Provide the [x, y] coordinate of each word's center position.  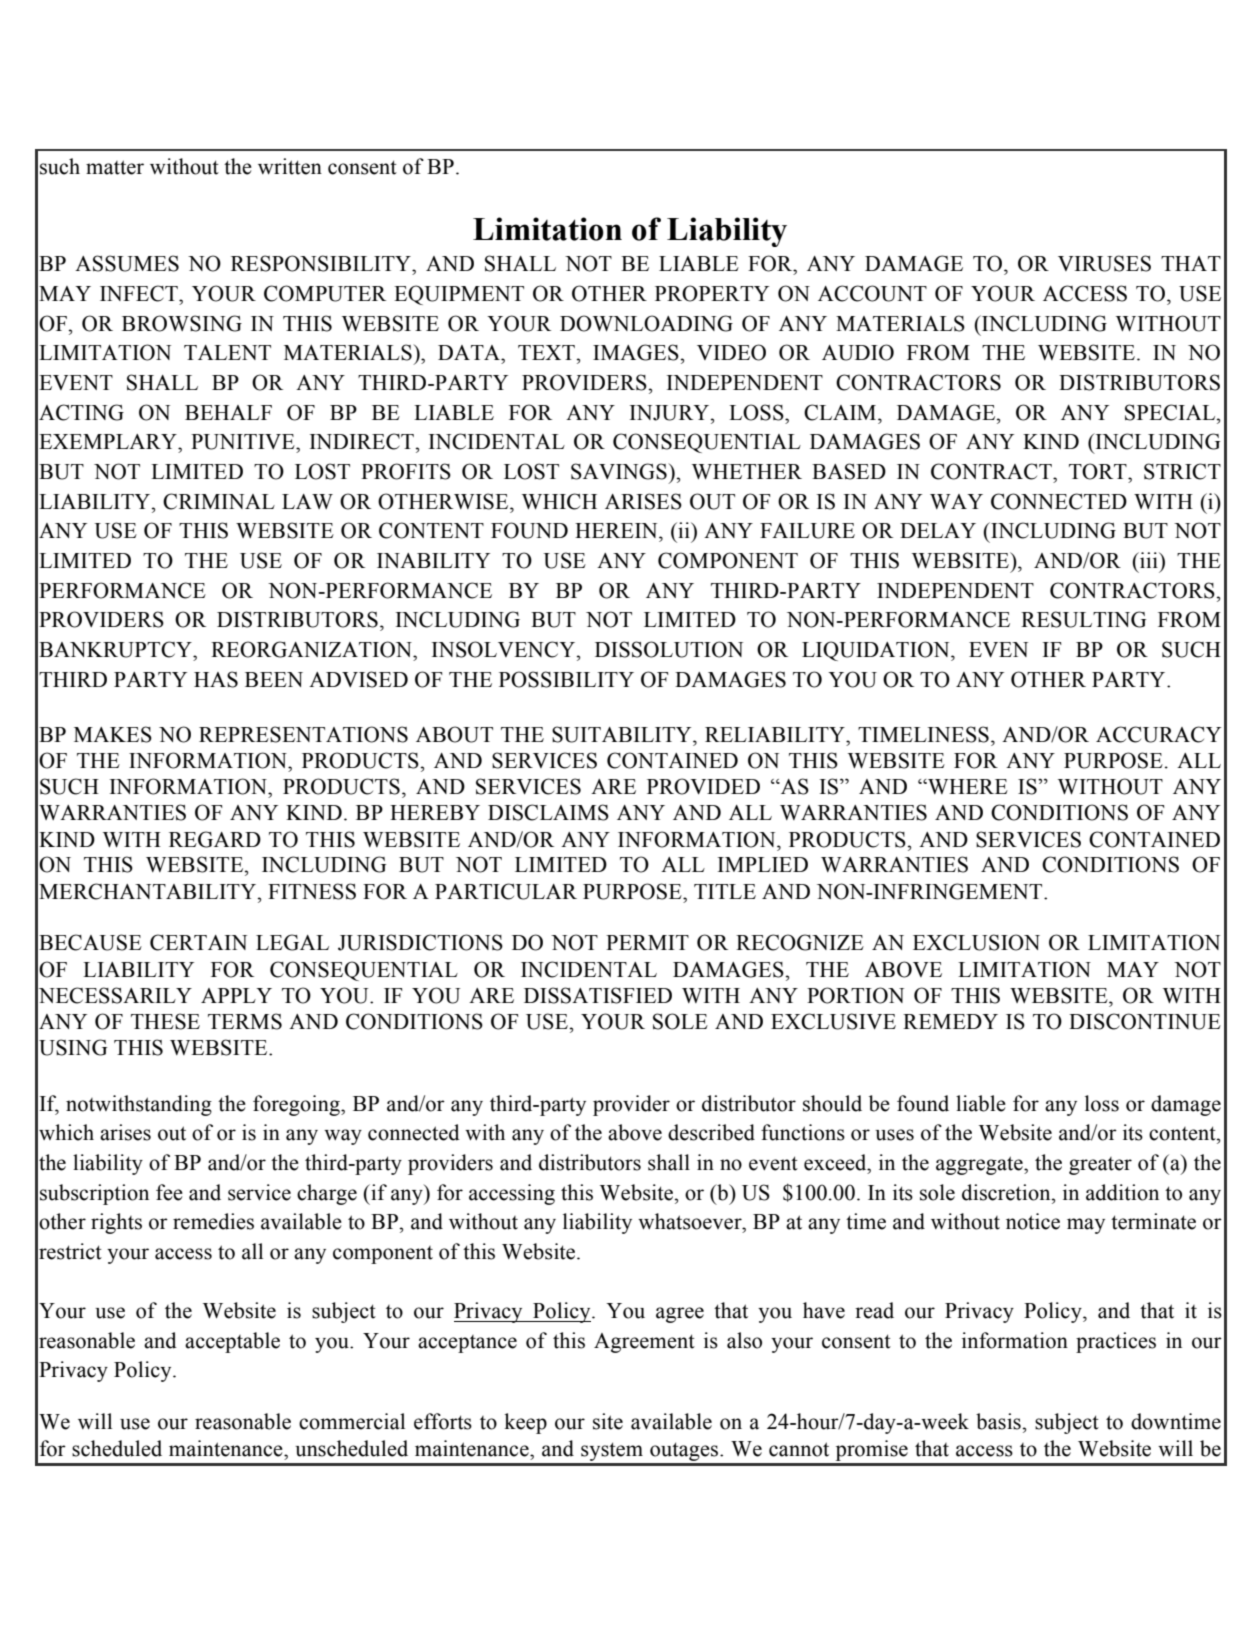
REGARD [215, 839]
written [290, 166]
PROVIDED [703, 786]
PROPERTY [712, 293]
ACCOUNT [872, 293]
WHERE [967, 786]
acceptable [232, 1342]
